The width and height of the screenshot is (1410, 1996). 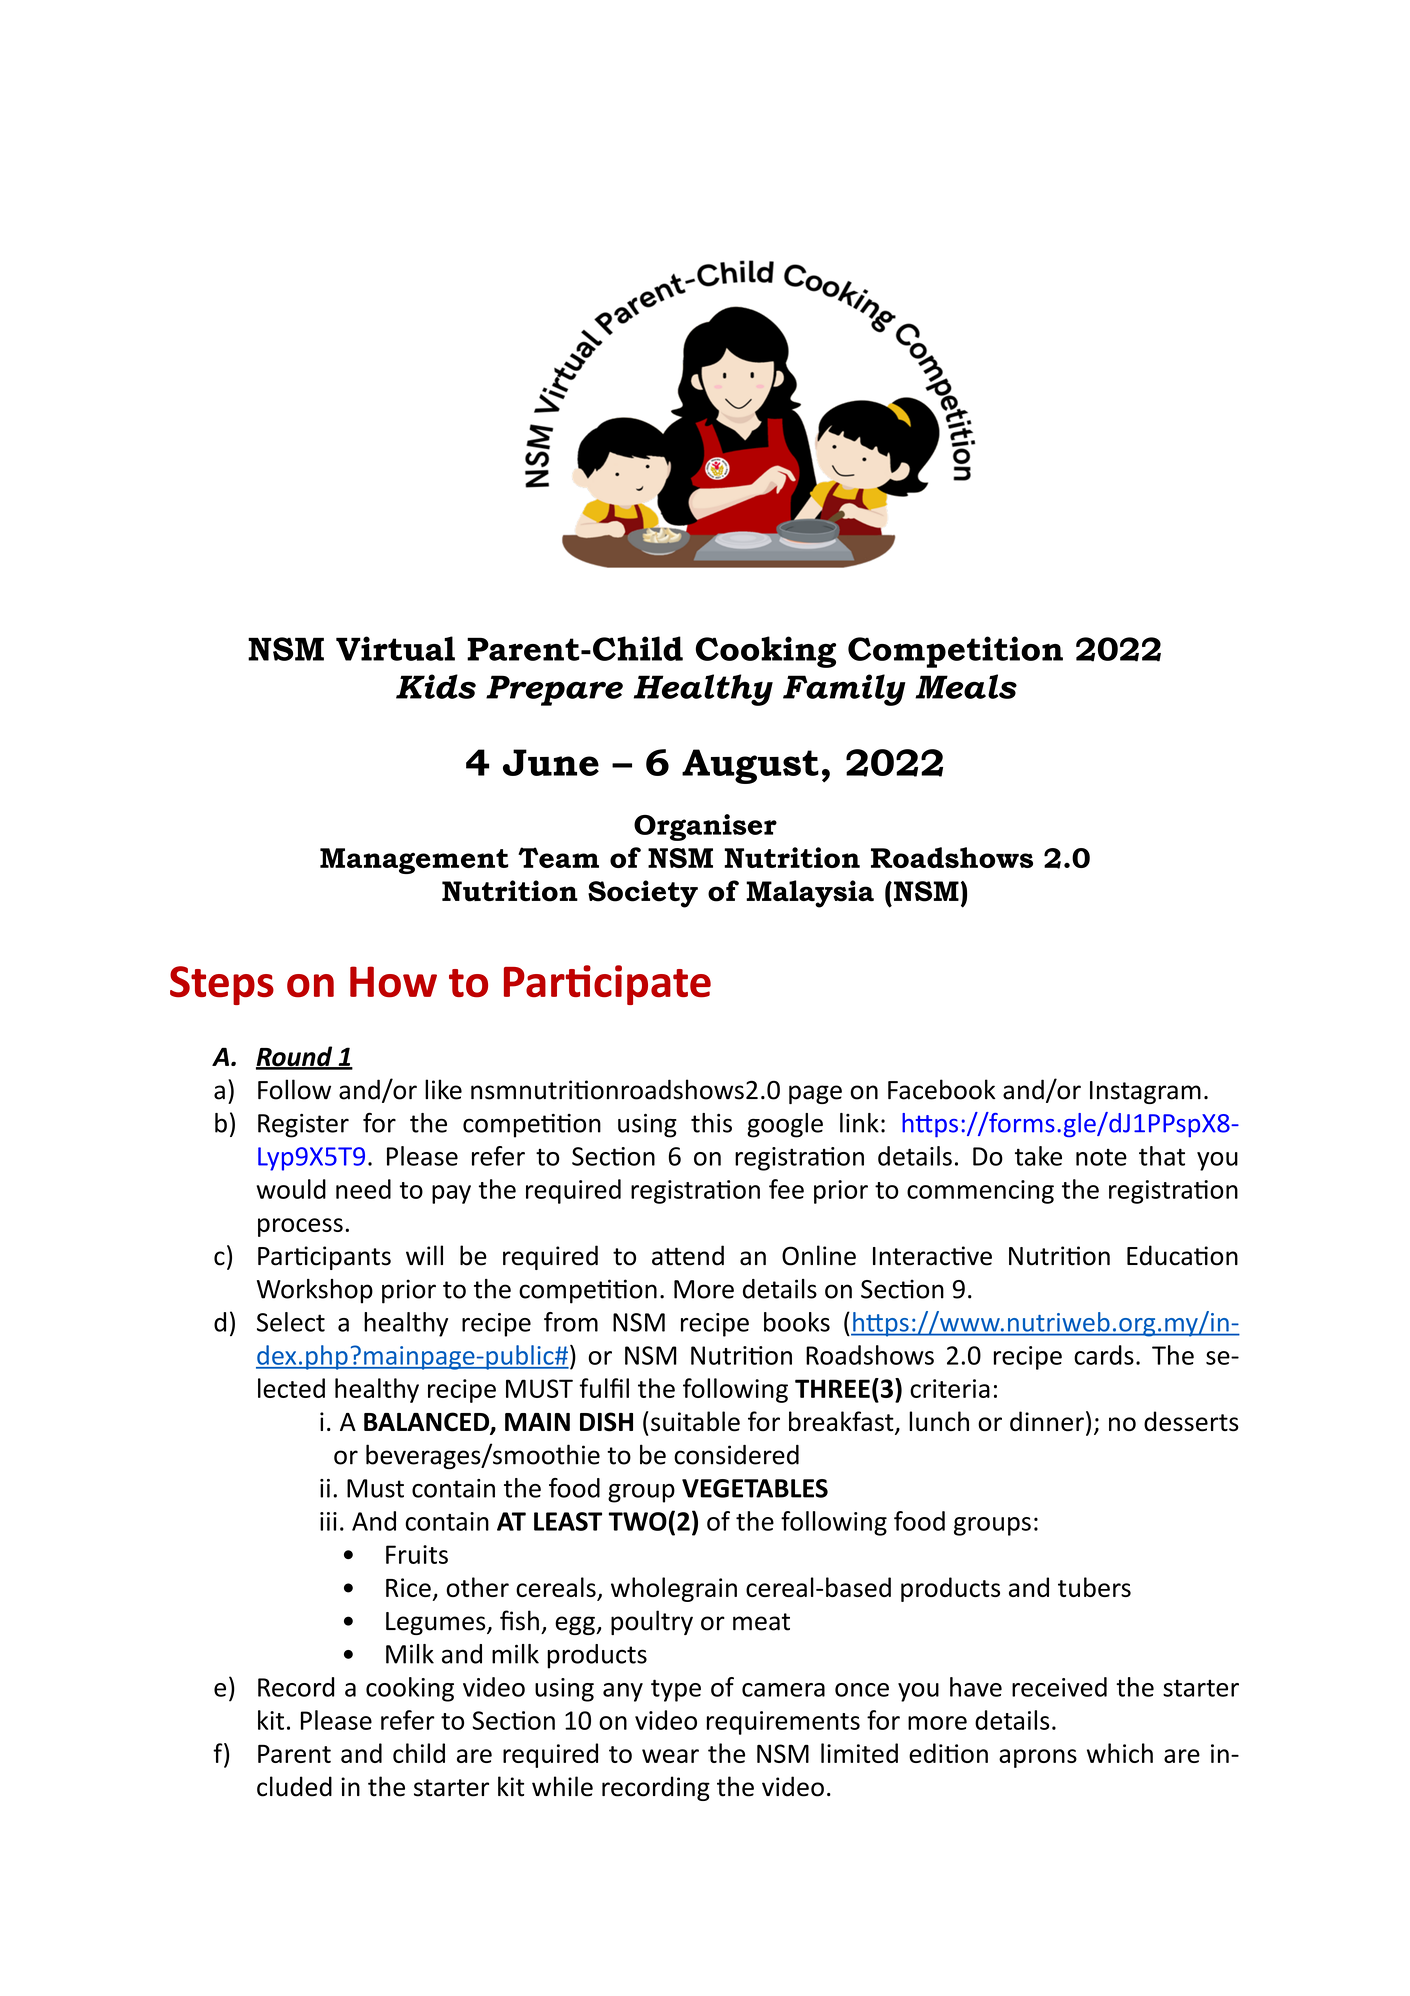 I want to click on while, so click(x=562, y=1786).
